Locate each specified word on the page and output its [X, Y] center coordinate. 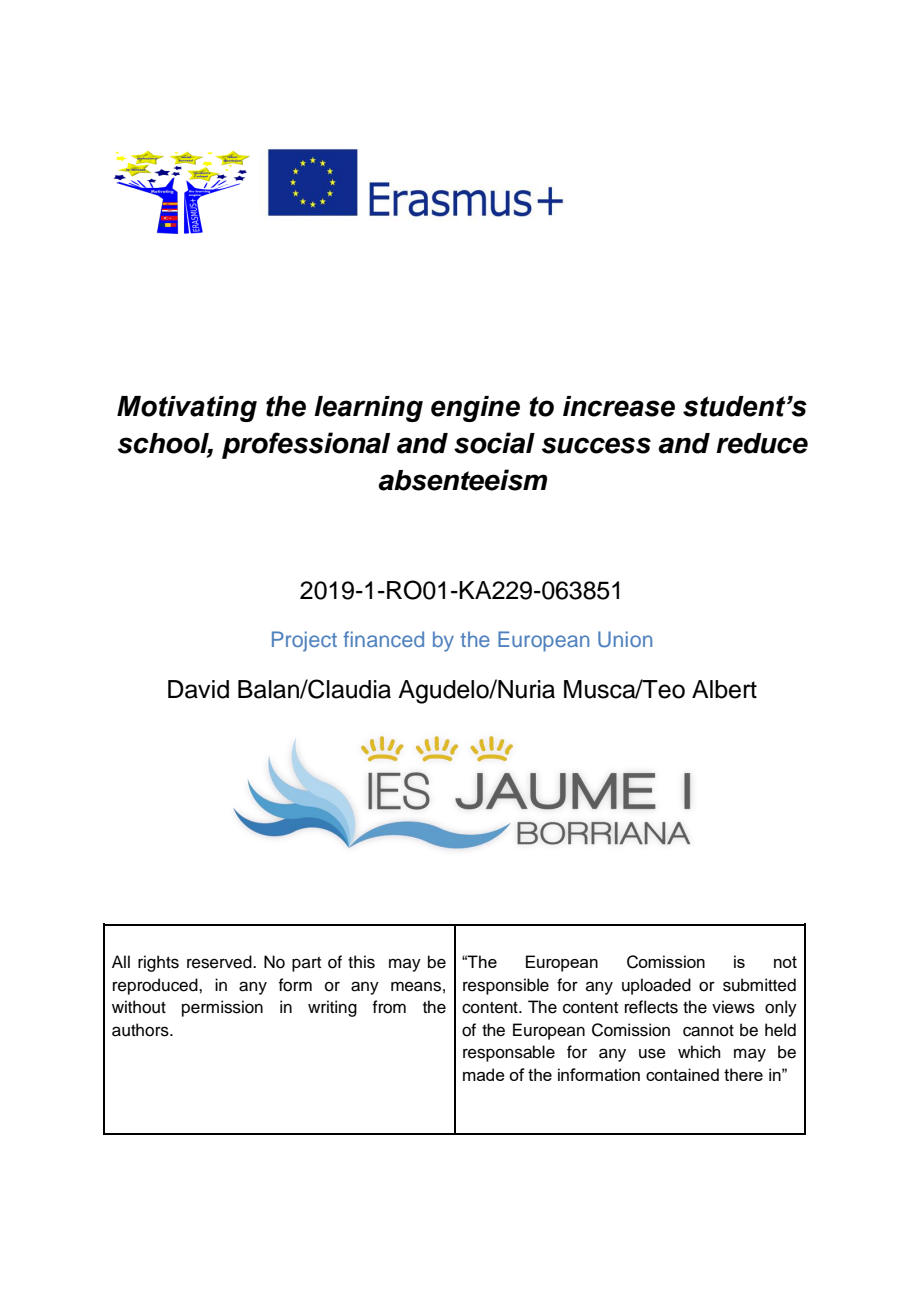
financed [383, 639]
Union [625, 639]
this [361, 962]
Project [304, 641]
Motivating [187, 409]
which [699, 1052]
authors [141, 1030]
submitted [759, 985]
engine [475, 409]
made [484, 1074]
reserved [220, 962]
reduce [762, 443]
